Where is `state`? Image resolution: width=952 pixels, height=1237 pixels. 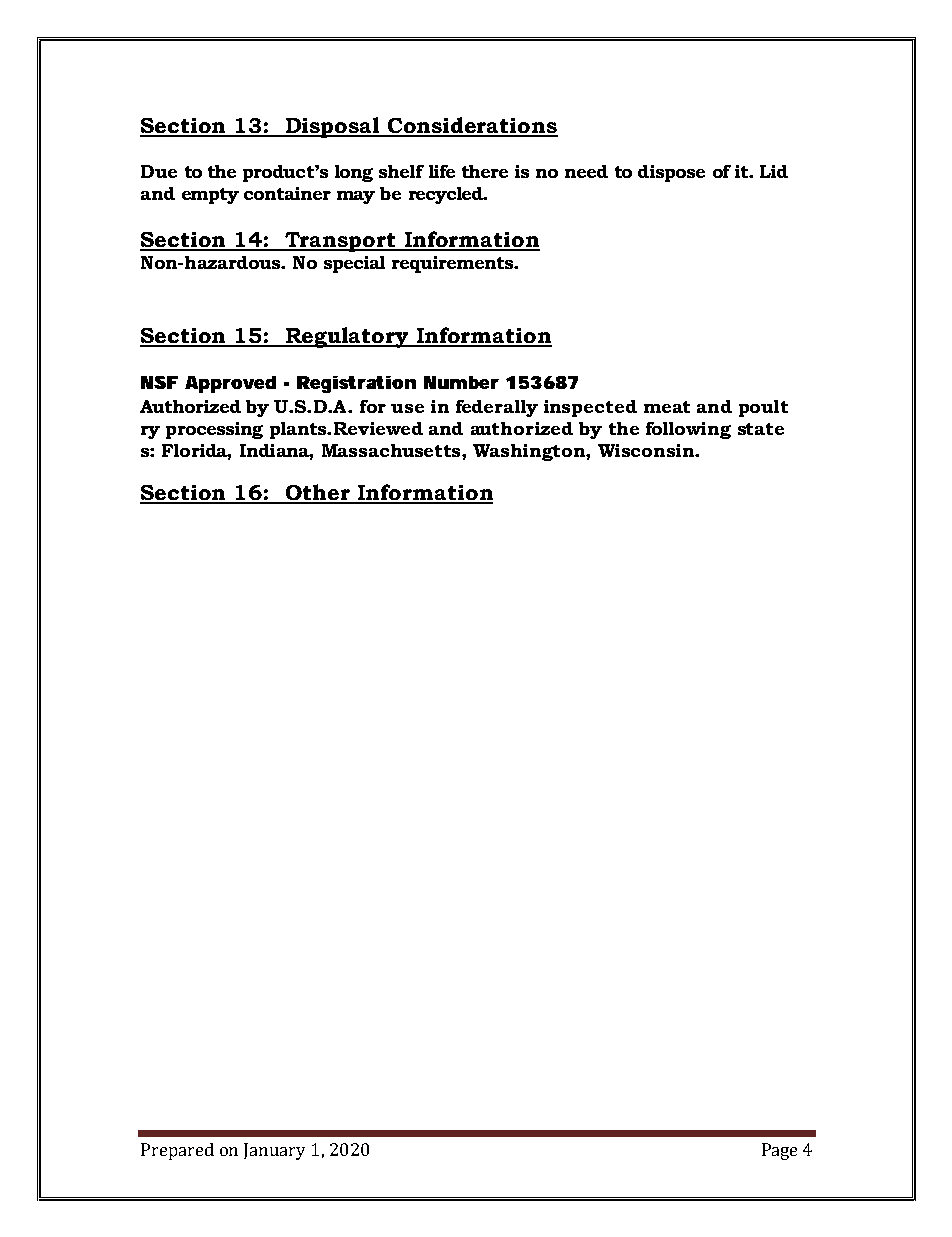
state is located at coordinates (761, 429).
